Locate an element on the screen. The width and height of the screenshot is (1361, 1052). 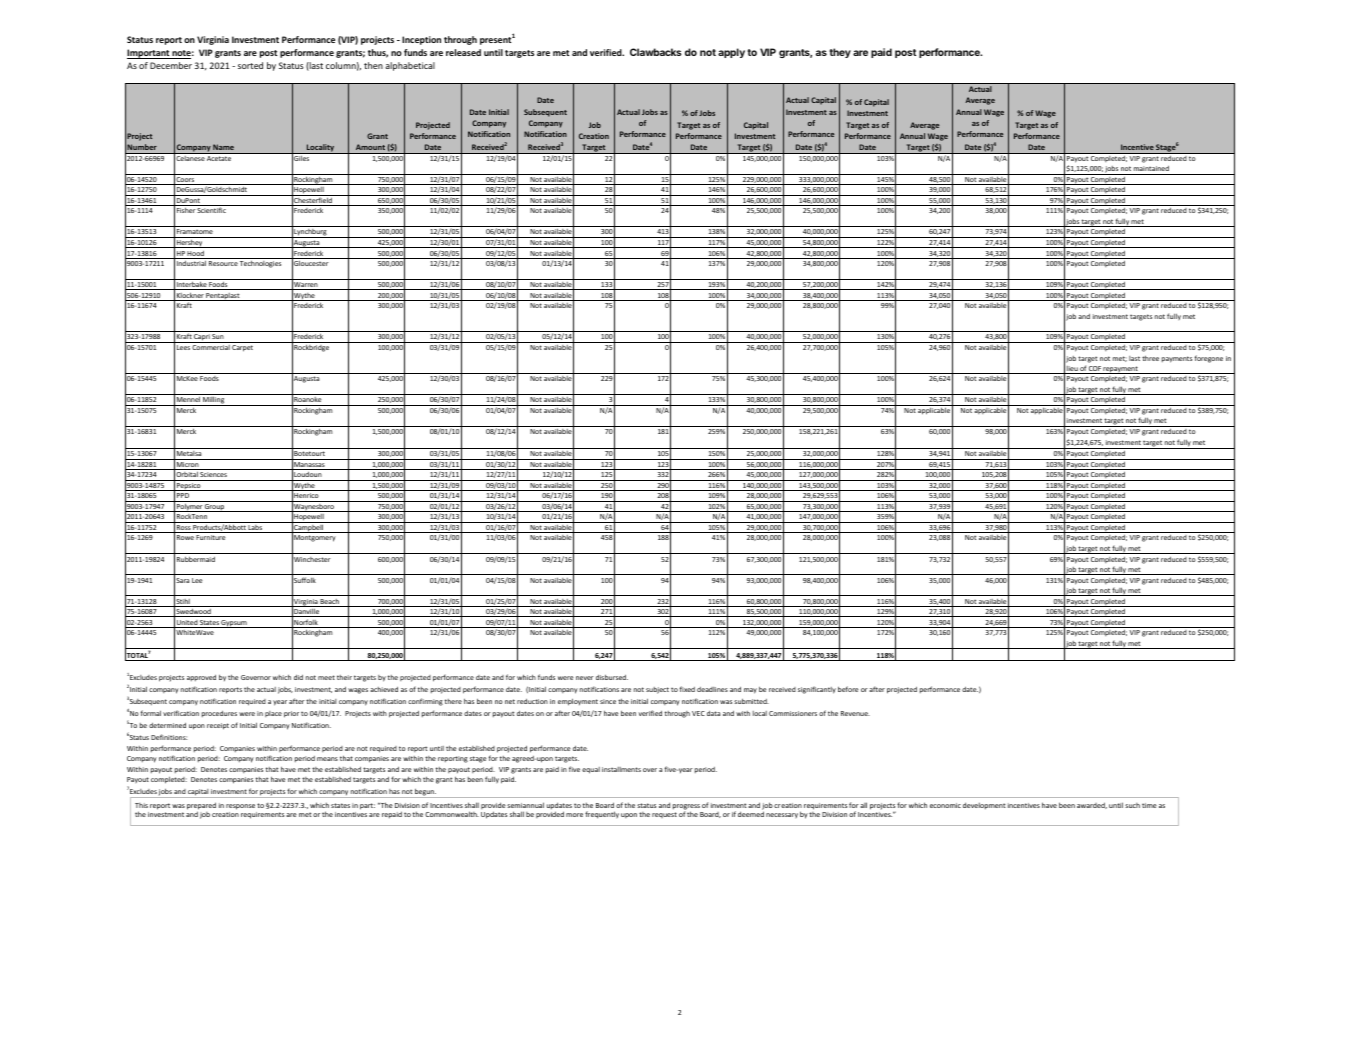
they is located at coordinates (840, 53).
